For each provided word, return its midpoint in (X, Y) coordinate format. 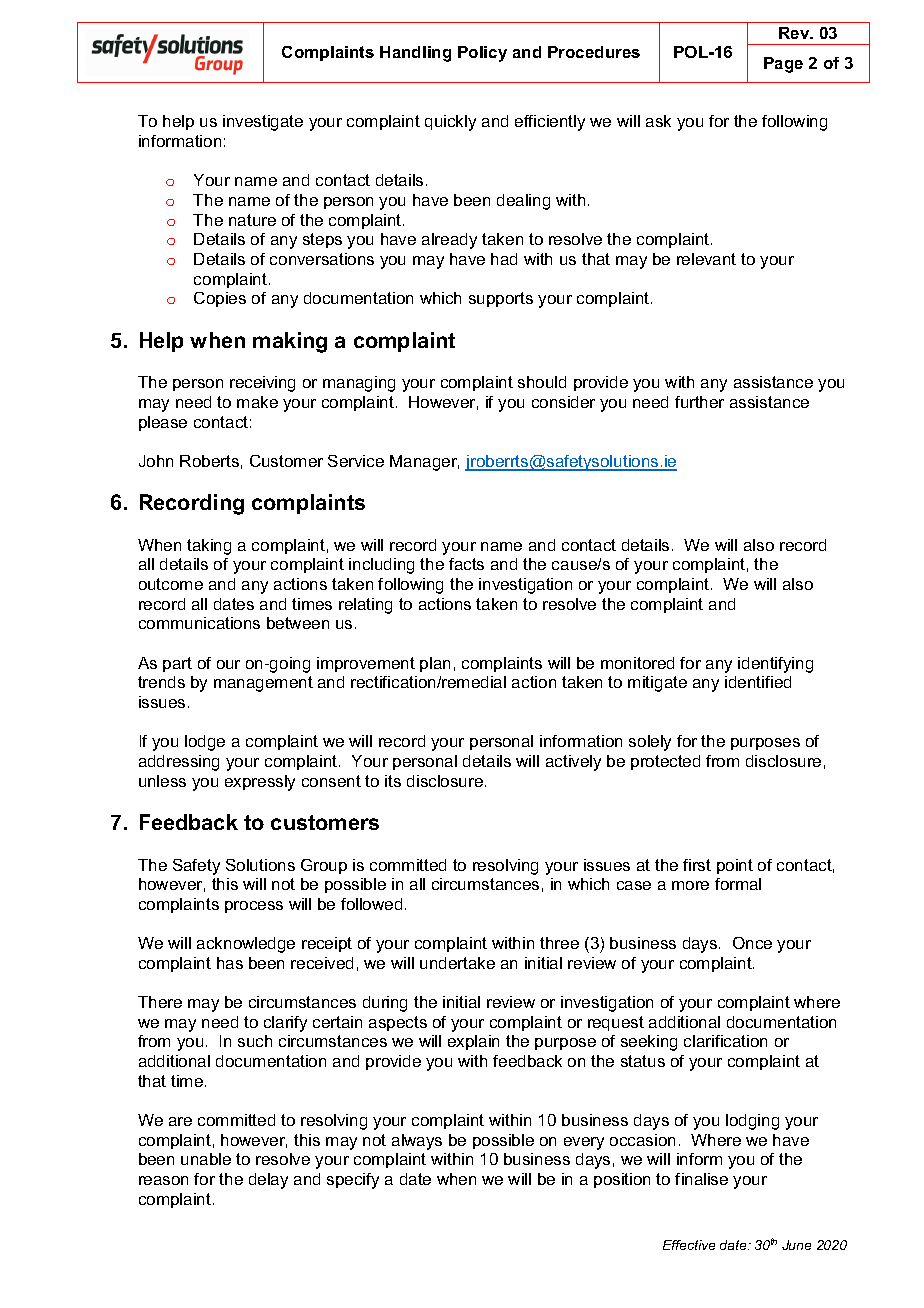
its (393, 781)
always (417, 1142)
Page (783, 65)
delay (268, 1181)
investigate (263, 123)
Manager (424, 463)
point (735, 866)
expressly (260, 783)
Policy (482, 54)
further (699, 402)
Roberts (209, 461)
